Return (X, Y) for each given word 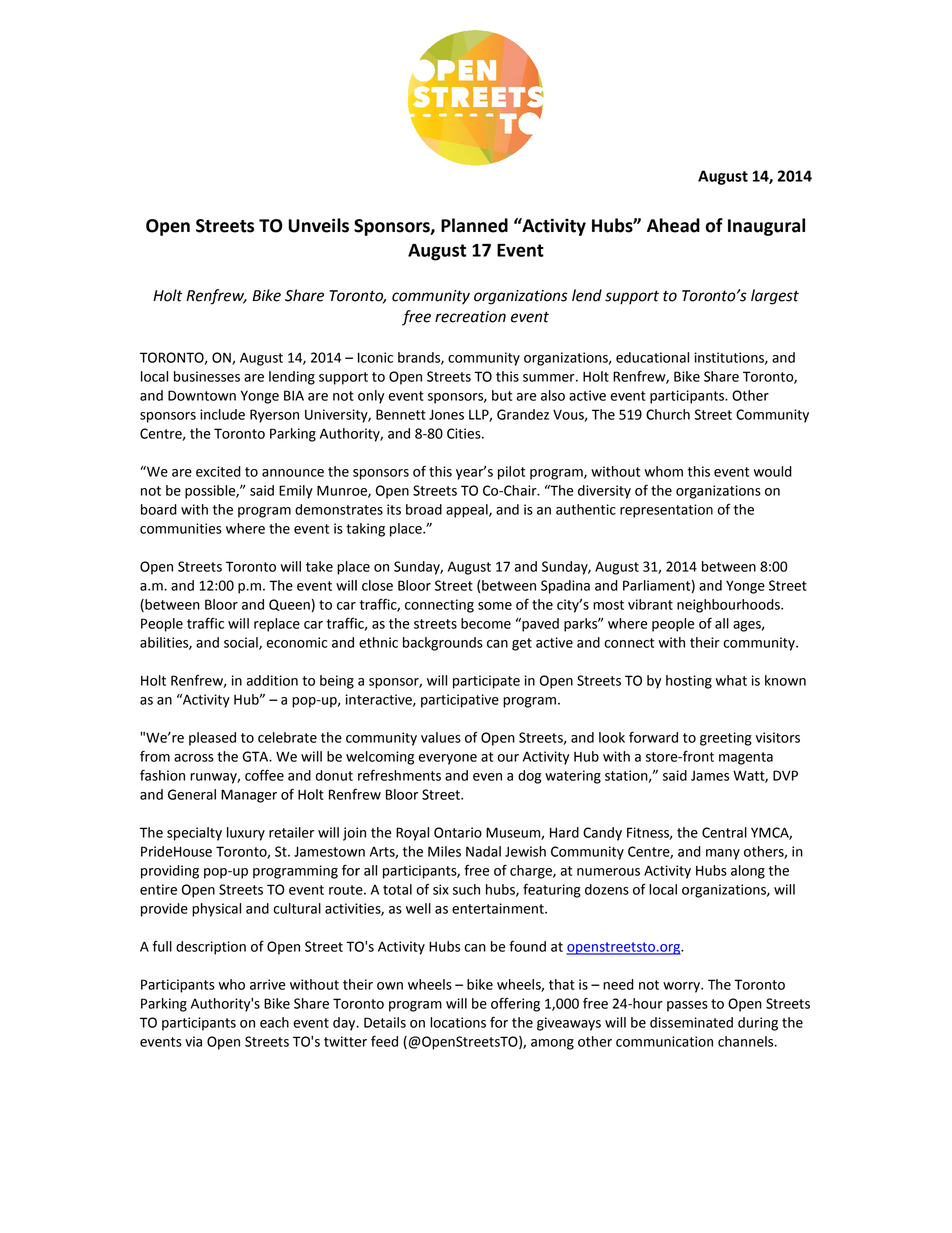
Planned (474, 225)
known (785, 680)
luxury (246, 834)
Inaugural (766, 227)
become (486, 623)
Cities (465, 433)
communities (181, 528)
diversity (604, 492)
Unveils (318, 225)
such (466, 889)
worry (682, 987)
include (222, 414)
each (274, 1022)
